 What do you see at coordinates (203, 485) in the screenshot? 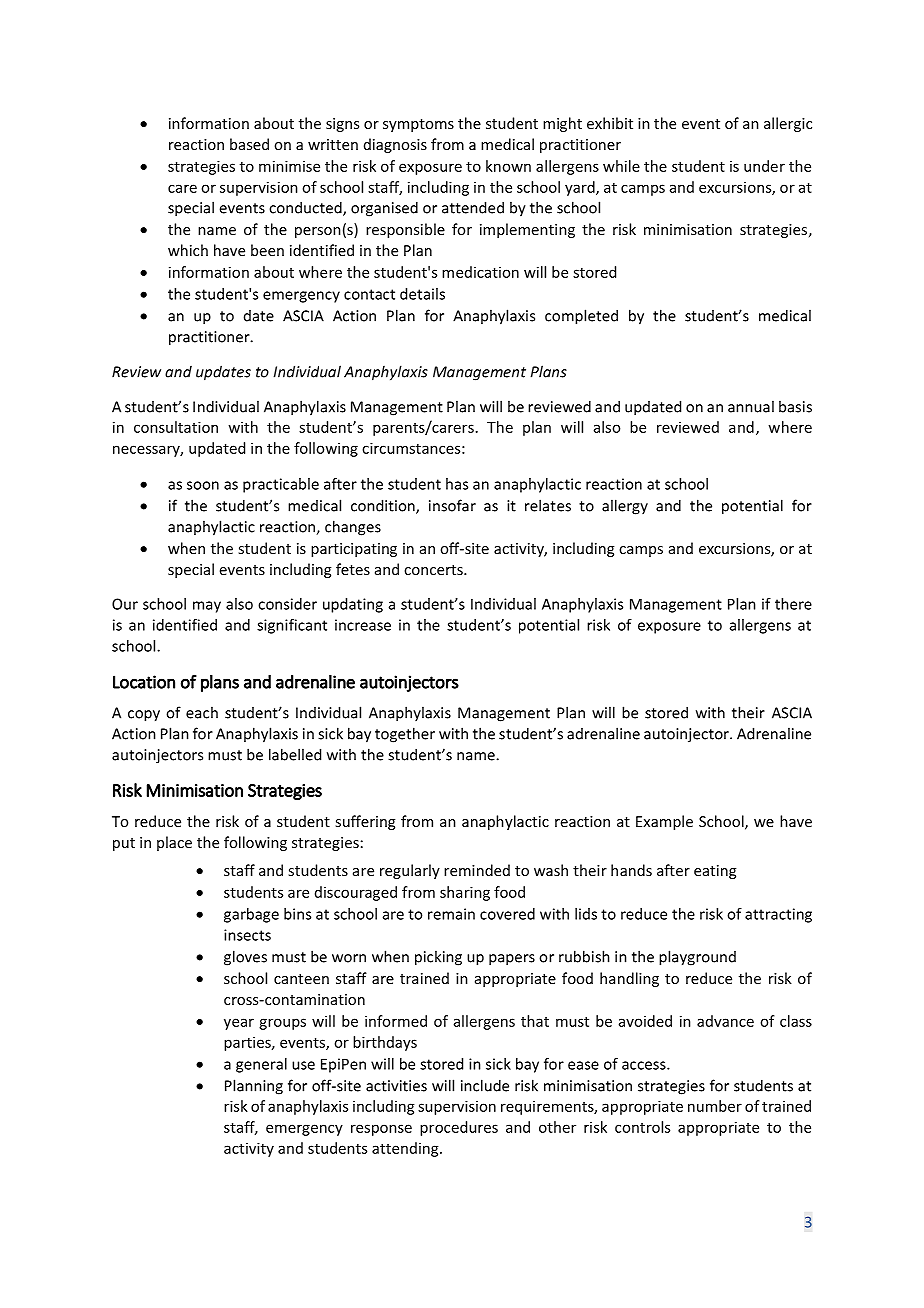
I see `soon` at bounding box center [203, 485].
